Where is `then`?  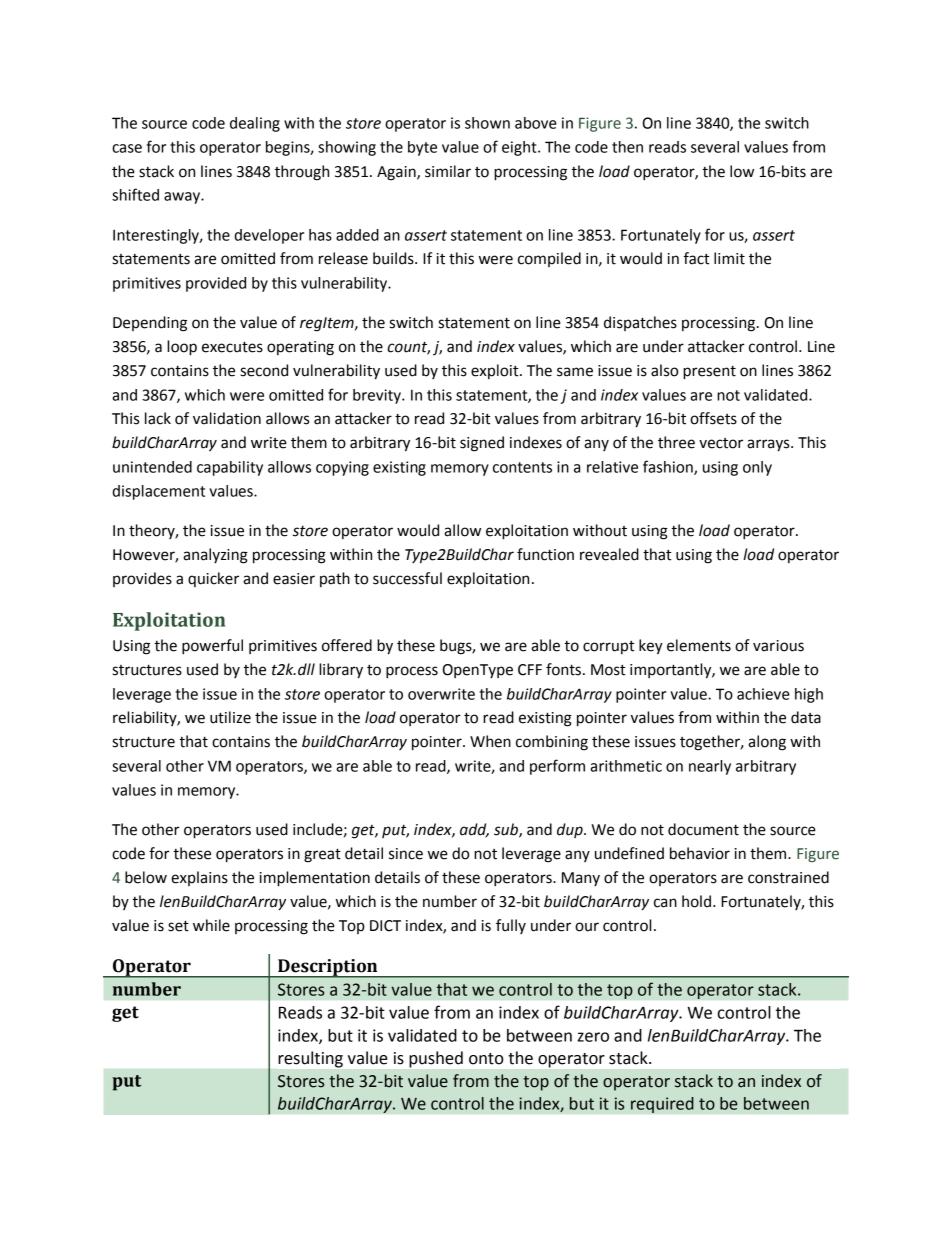 then is located at coordinates (627, 147).
